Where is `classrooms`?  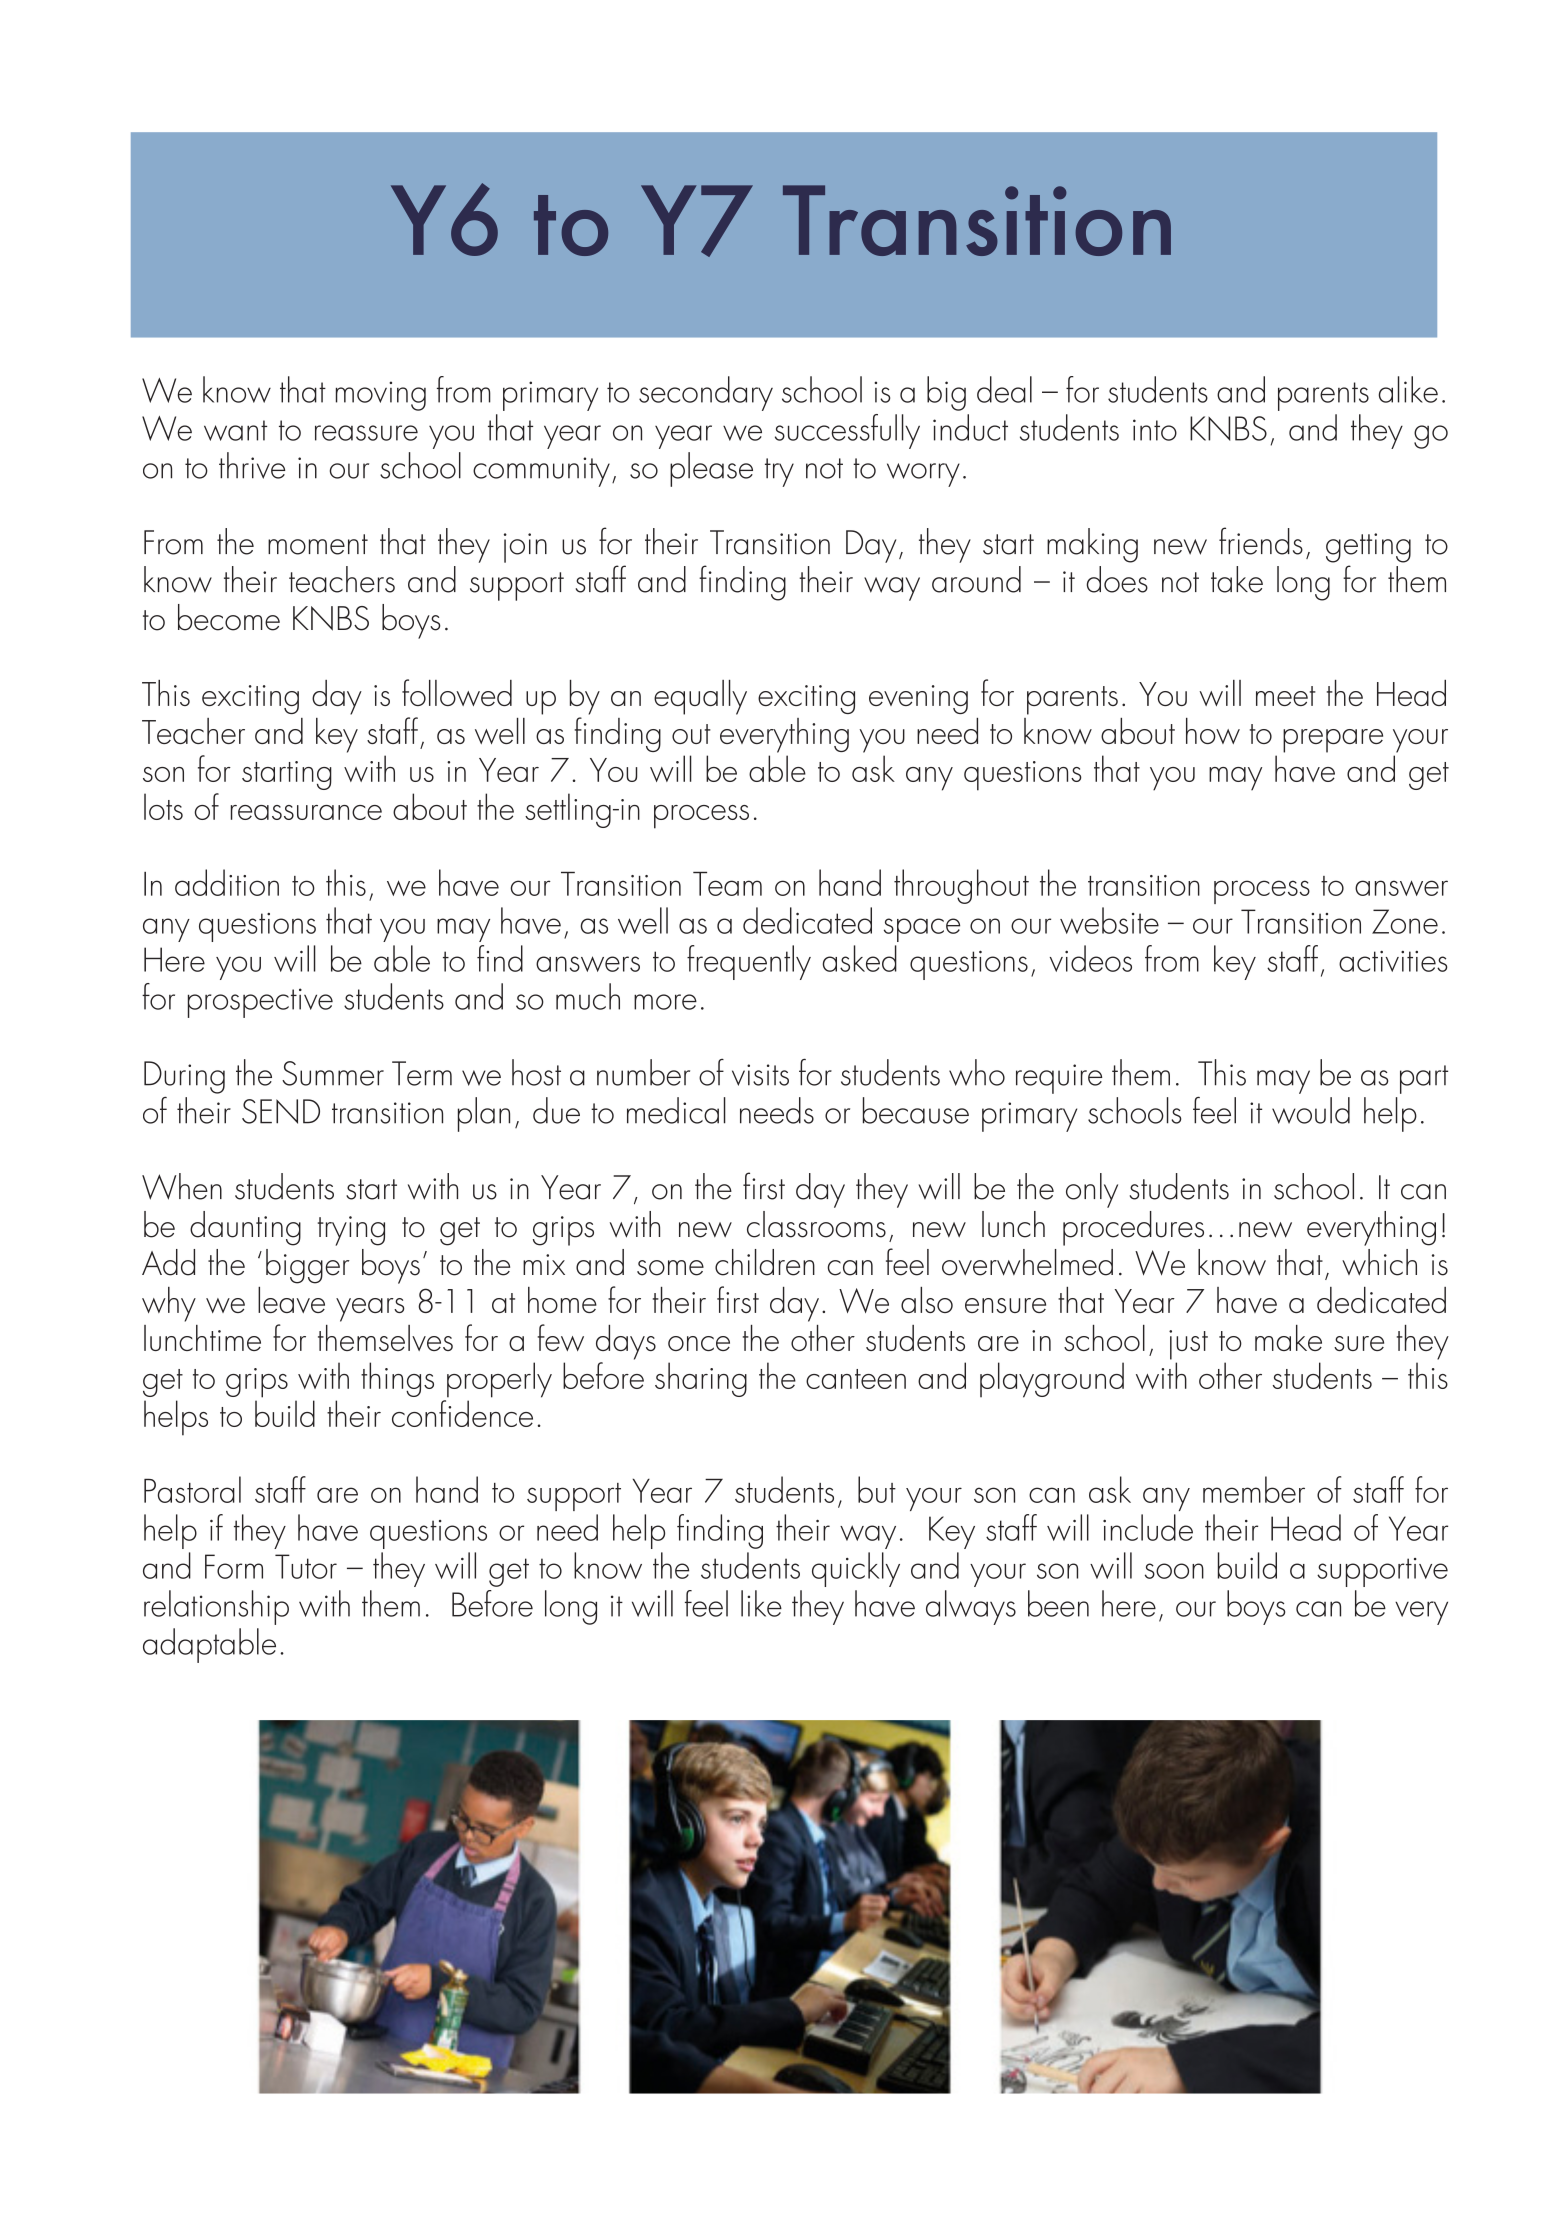
classrooms is located at coordinates (816, 1224).
